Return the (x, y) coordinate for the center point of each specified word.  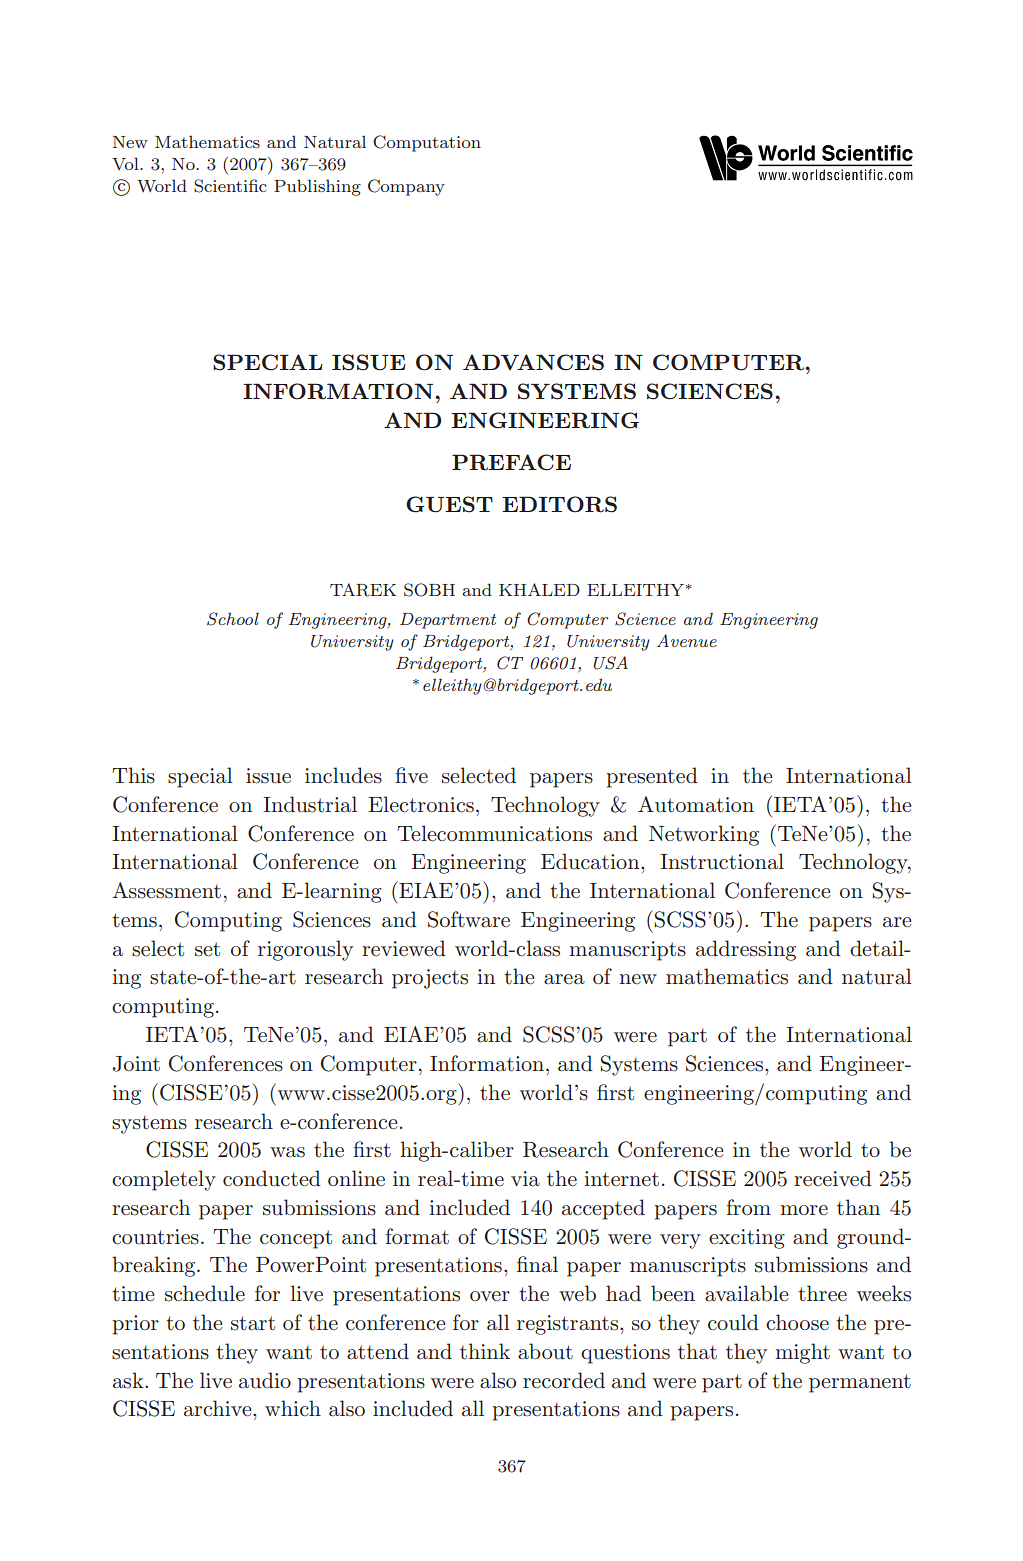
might (802, 1353)
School (233, 619)
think (485, 1351)
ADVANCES (533, 362)
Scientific (230, 186)
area (564, 979)
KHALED (539, 589)
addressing (746, 950)
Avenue (687, 640)
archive (219, 1408)
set (207, 949)
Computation (427, 143)
